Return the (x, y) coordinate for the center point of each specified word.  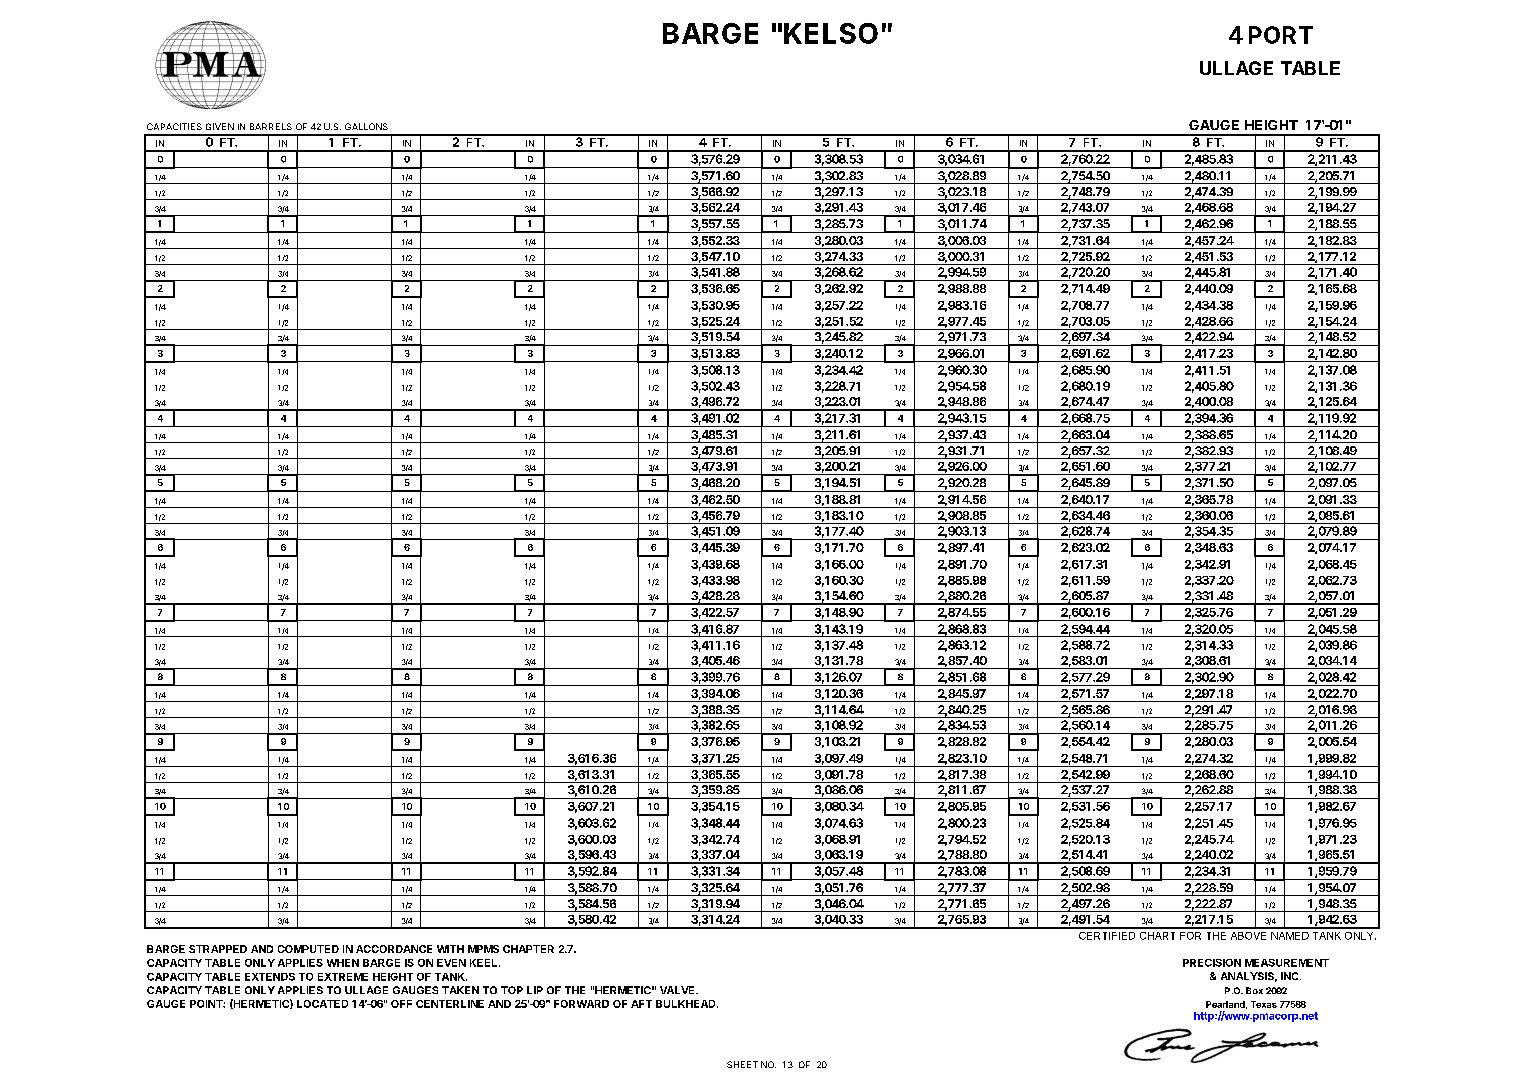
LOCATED (322, 1004)
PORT (1281, 35)
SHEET (742, 1064)
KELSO (831, 33)
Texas (1264, 1004)
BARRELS (271, 126)
